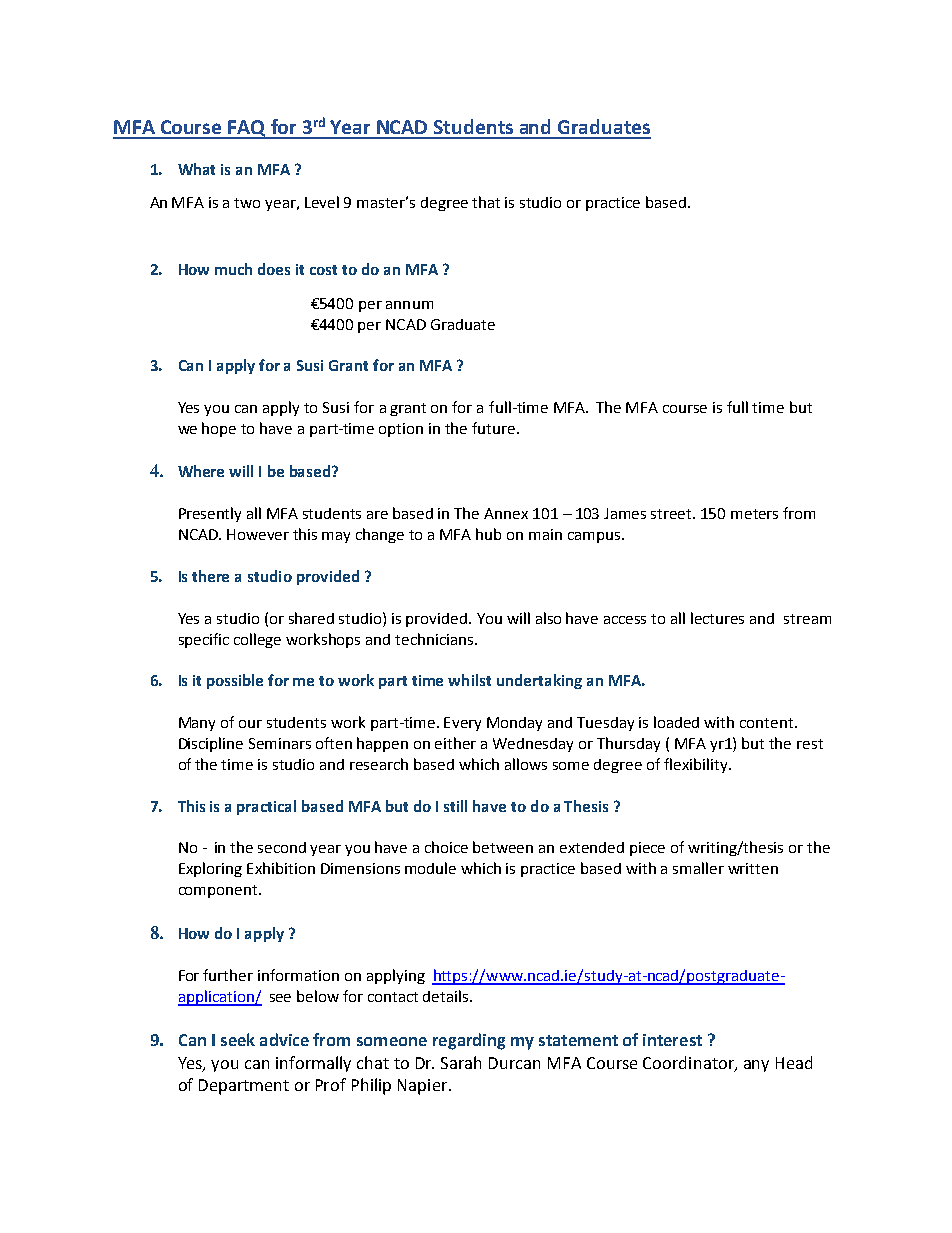 This image has height=1233, width=952. I want to click on FAQ, so click(247, 129).
